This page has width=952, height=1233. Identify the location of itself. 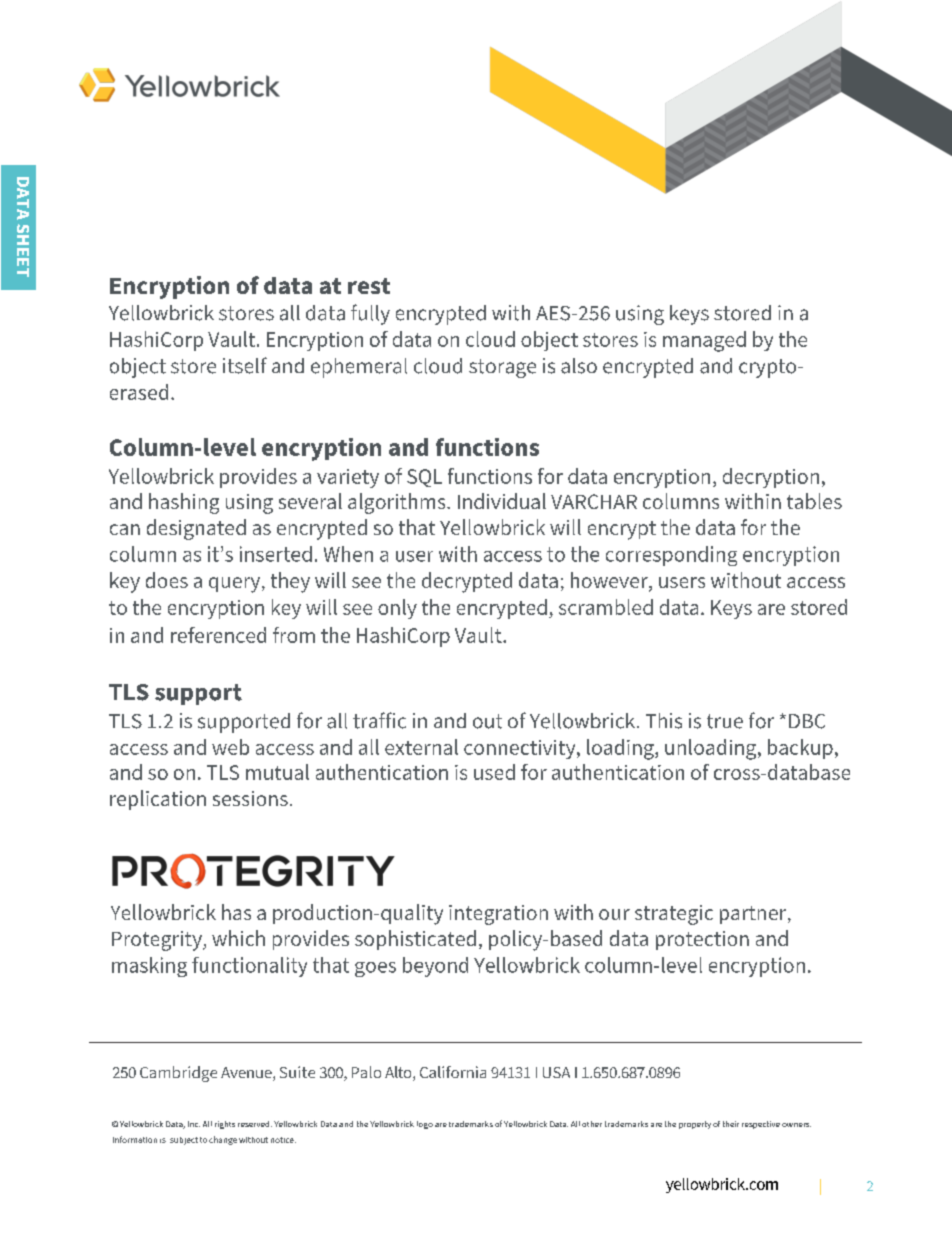
(245, 365).
